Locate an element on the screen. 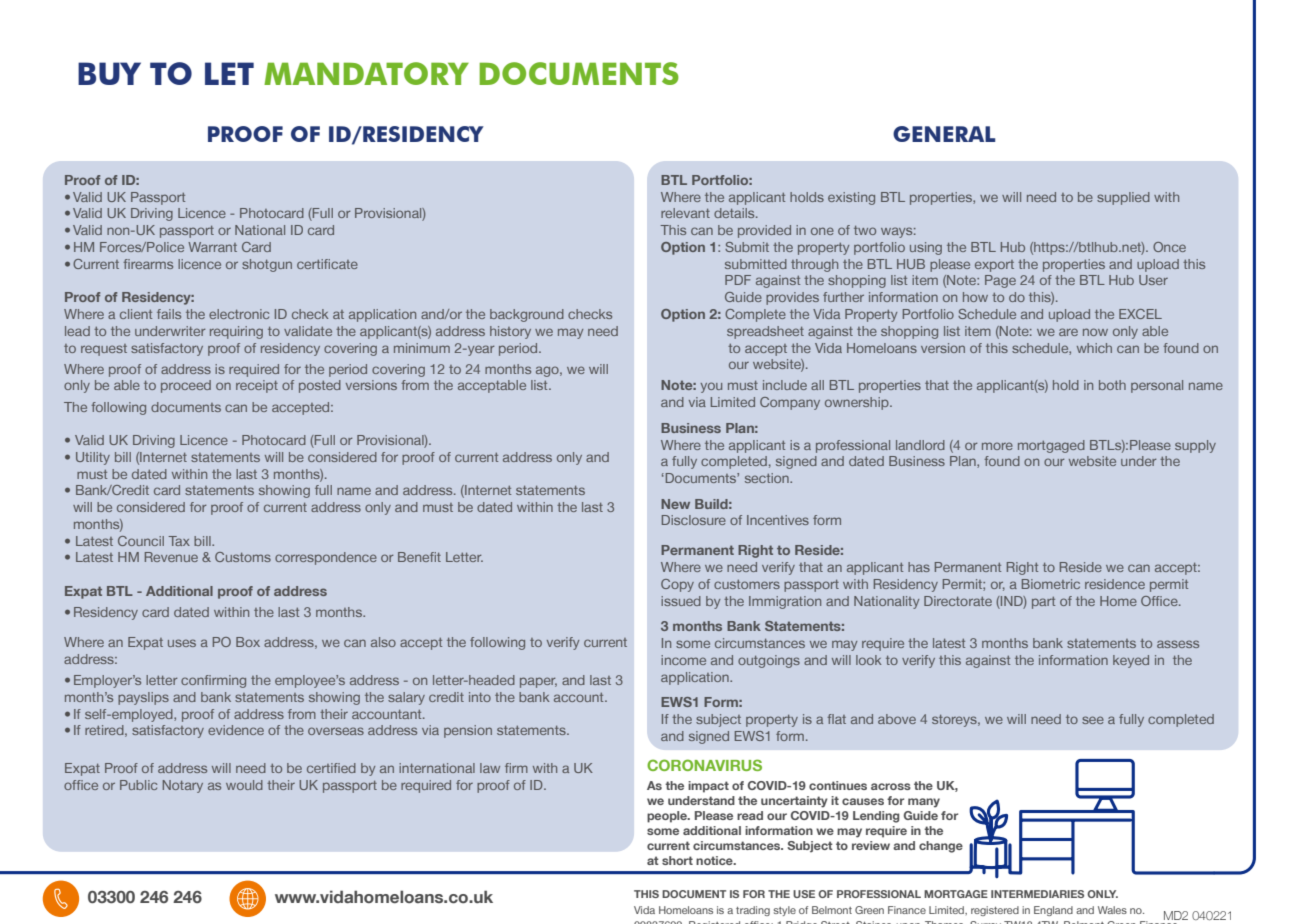  MANDATORY is located at coordinates (366, 73).
